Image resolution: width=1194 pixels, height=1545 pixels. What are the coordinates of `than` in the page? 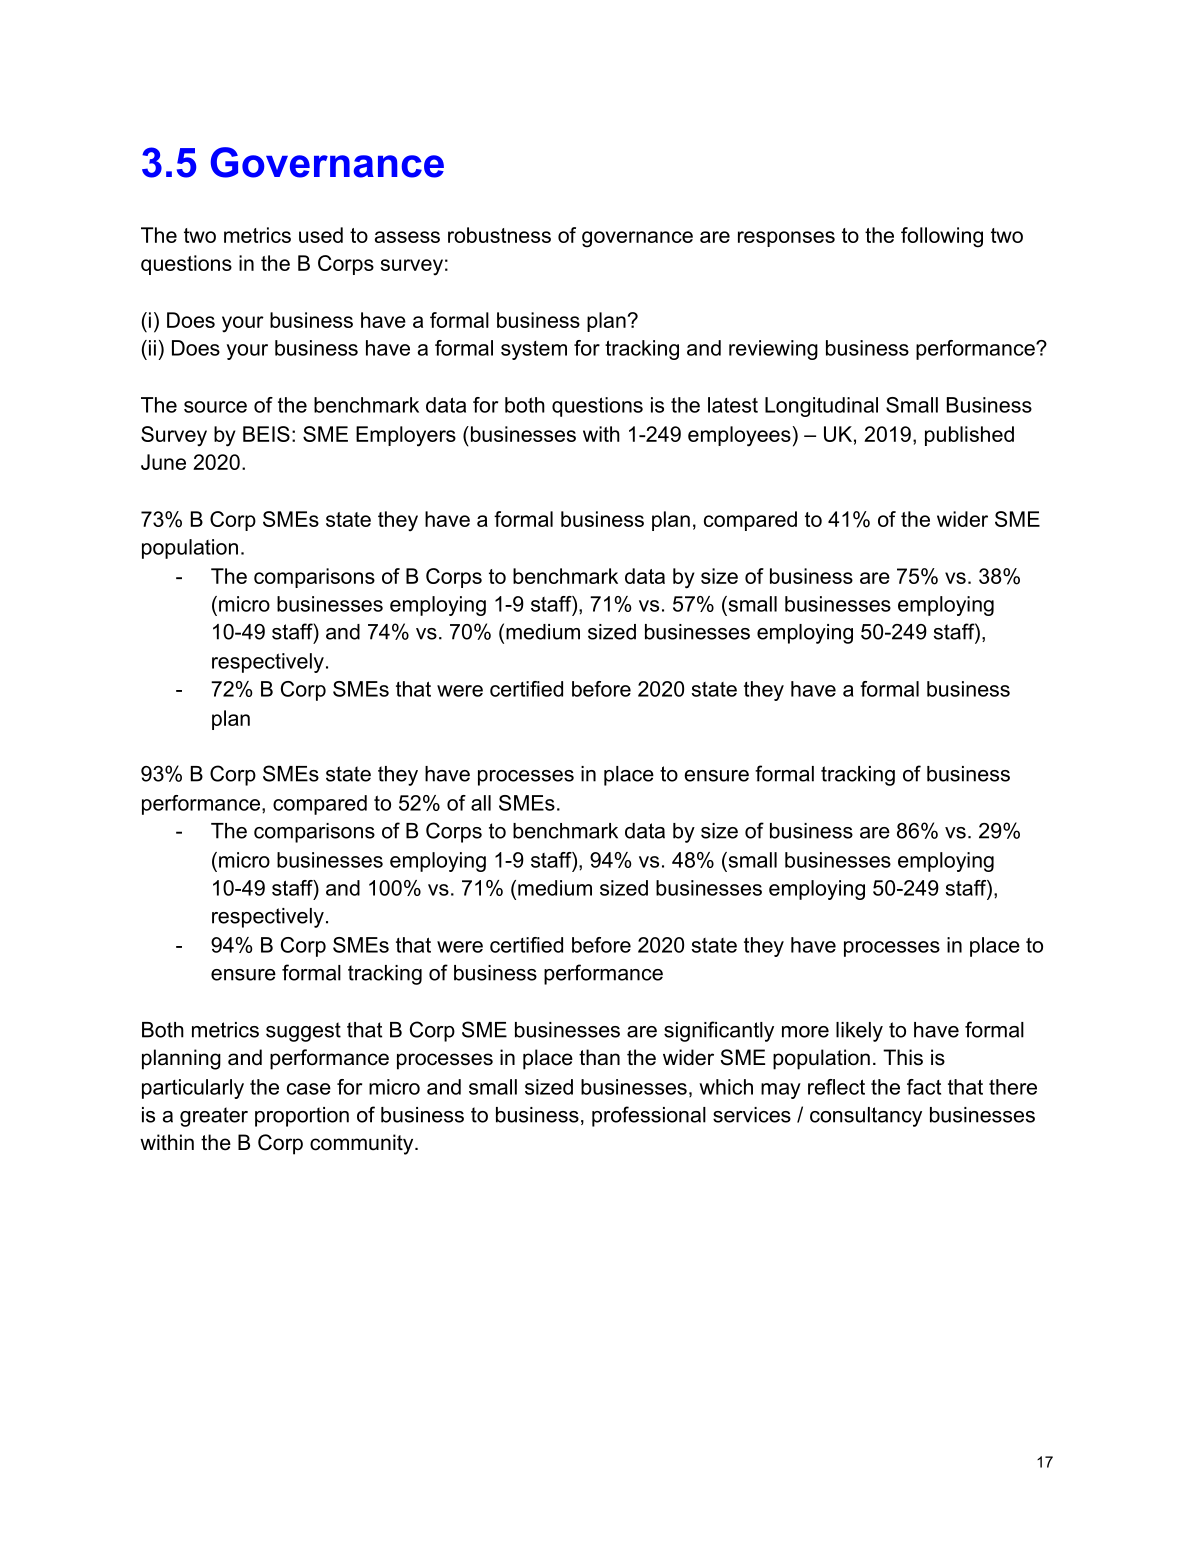 It's located at (599, 1057).
